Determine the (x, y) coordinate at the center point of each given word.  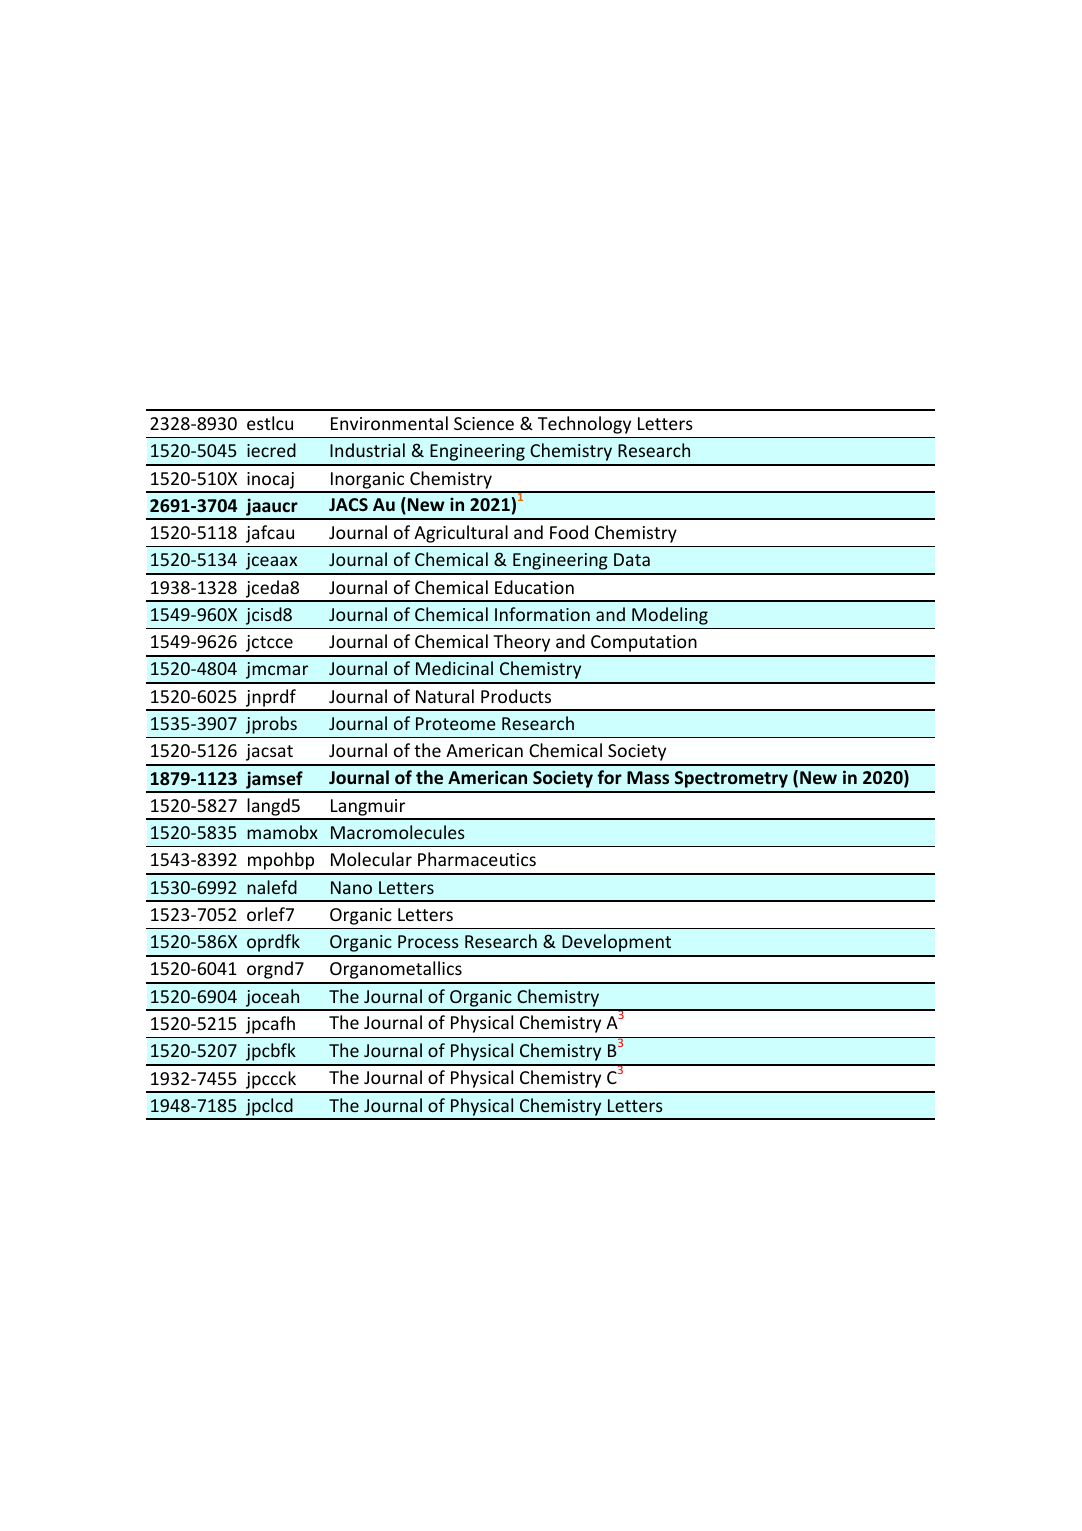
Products (516, 696)
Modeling (670, 616)
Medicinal (454, 668)
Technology (584, 425)
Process (428, 941)
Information (542, 614)
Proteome (456, 723)
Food (569, 532)
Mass (648, 777)
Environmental (389, 423)
